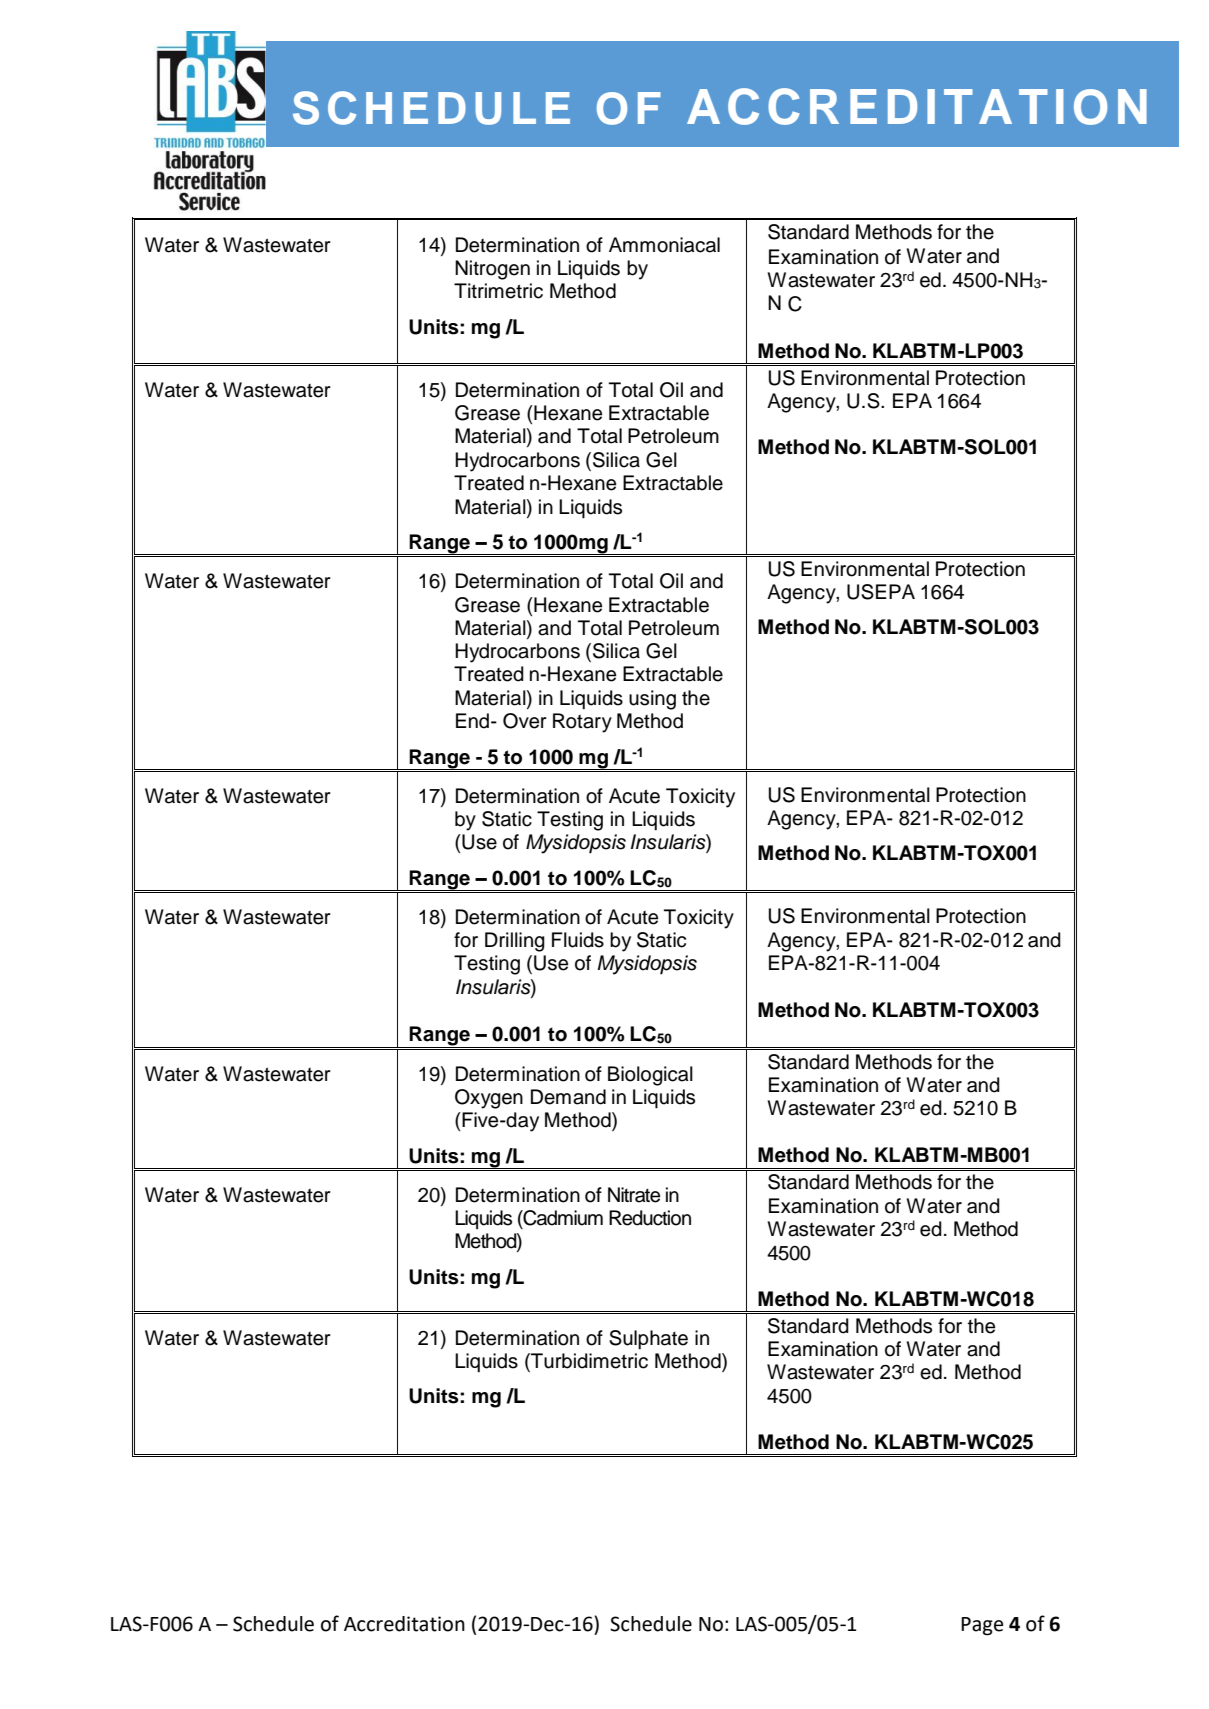 This screenshot has height=1709, width=1209. I want to click on Drilling, so click(515, 942).
